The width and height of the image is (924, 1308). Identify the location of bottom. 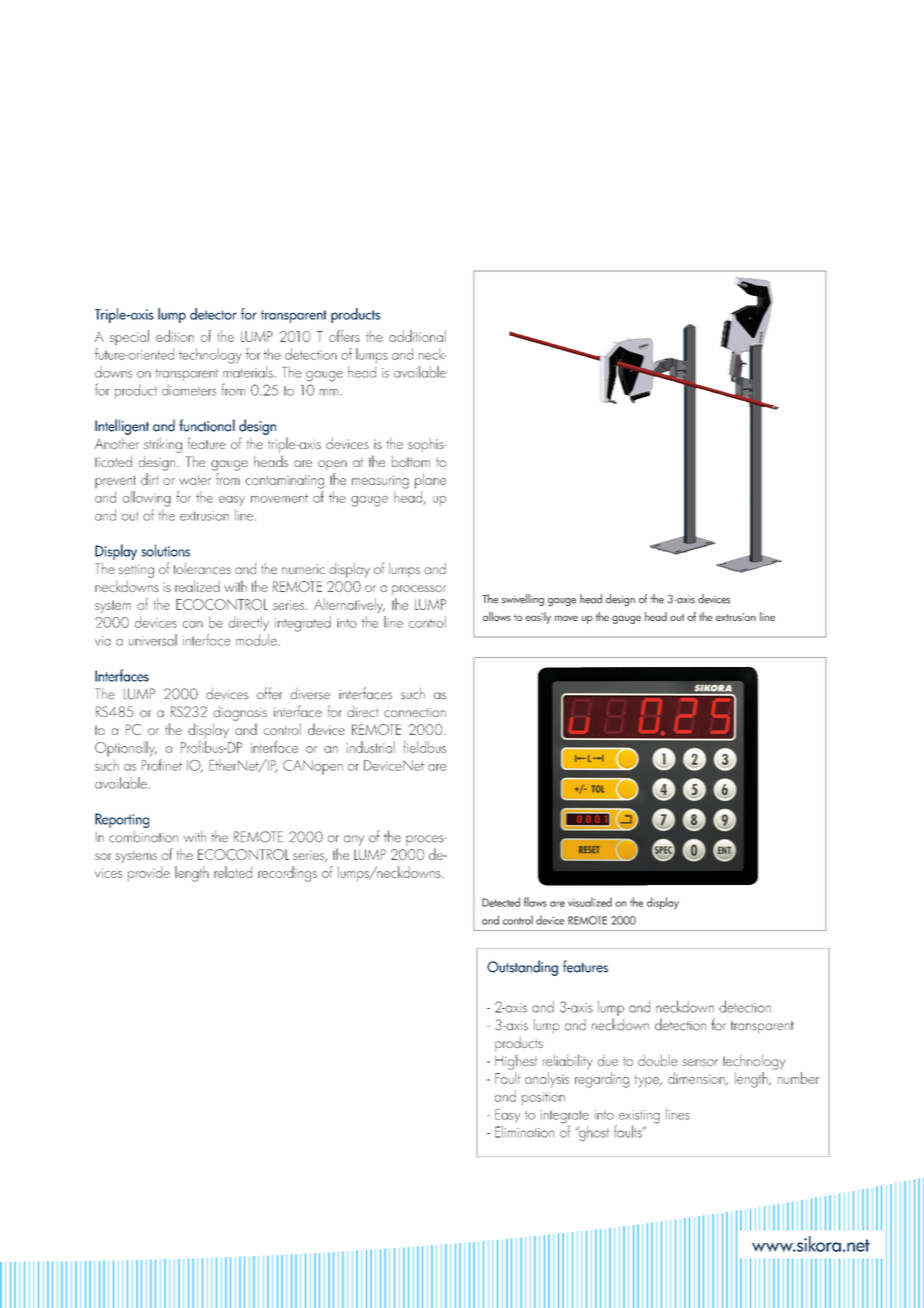
(411, 461).
